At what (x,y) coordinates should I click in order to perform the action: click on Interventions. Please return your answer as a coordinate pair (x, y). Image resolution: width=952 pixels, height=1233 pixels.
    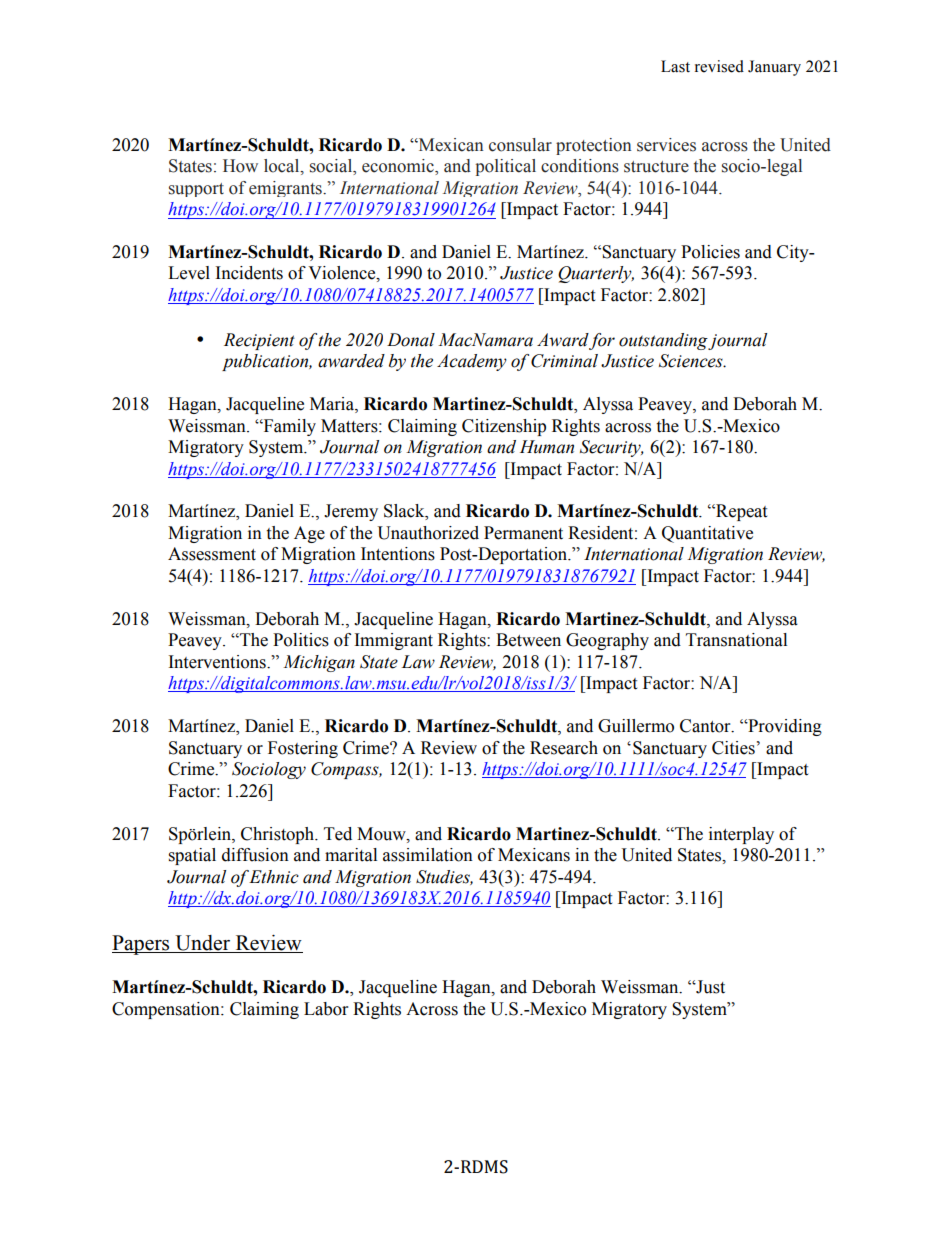
    Looking at the image, I should click on (218, 662).
